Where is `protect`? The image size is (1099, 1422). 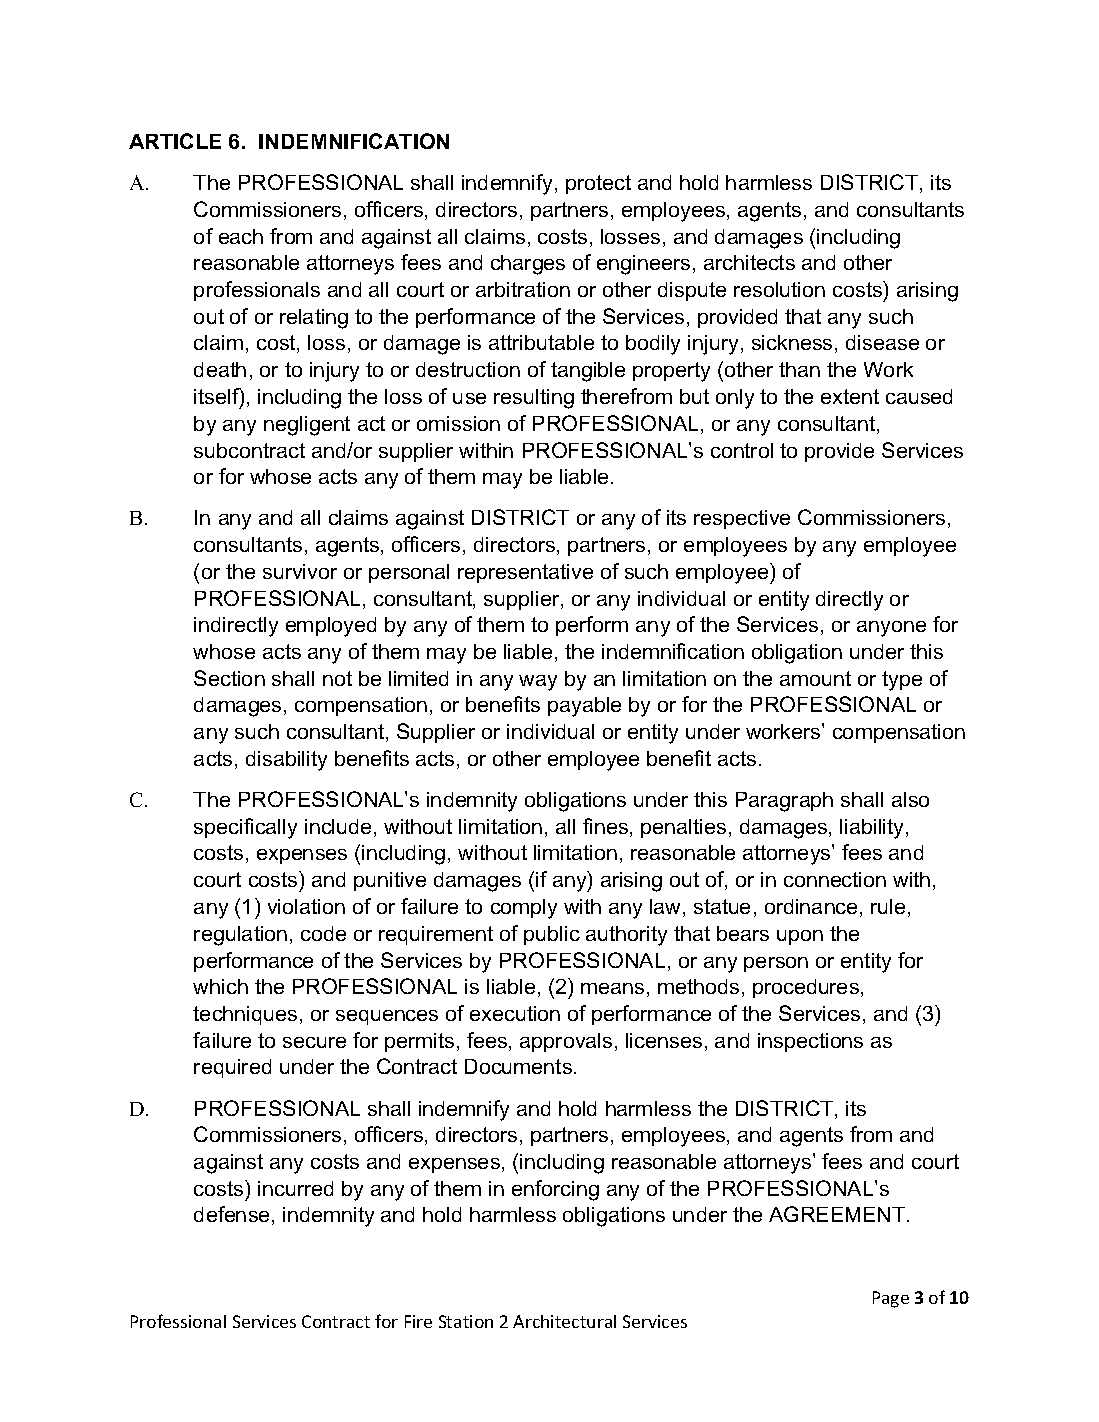 protect is located at coordinates (598, 184).
